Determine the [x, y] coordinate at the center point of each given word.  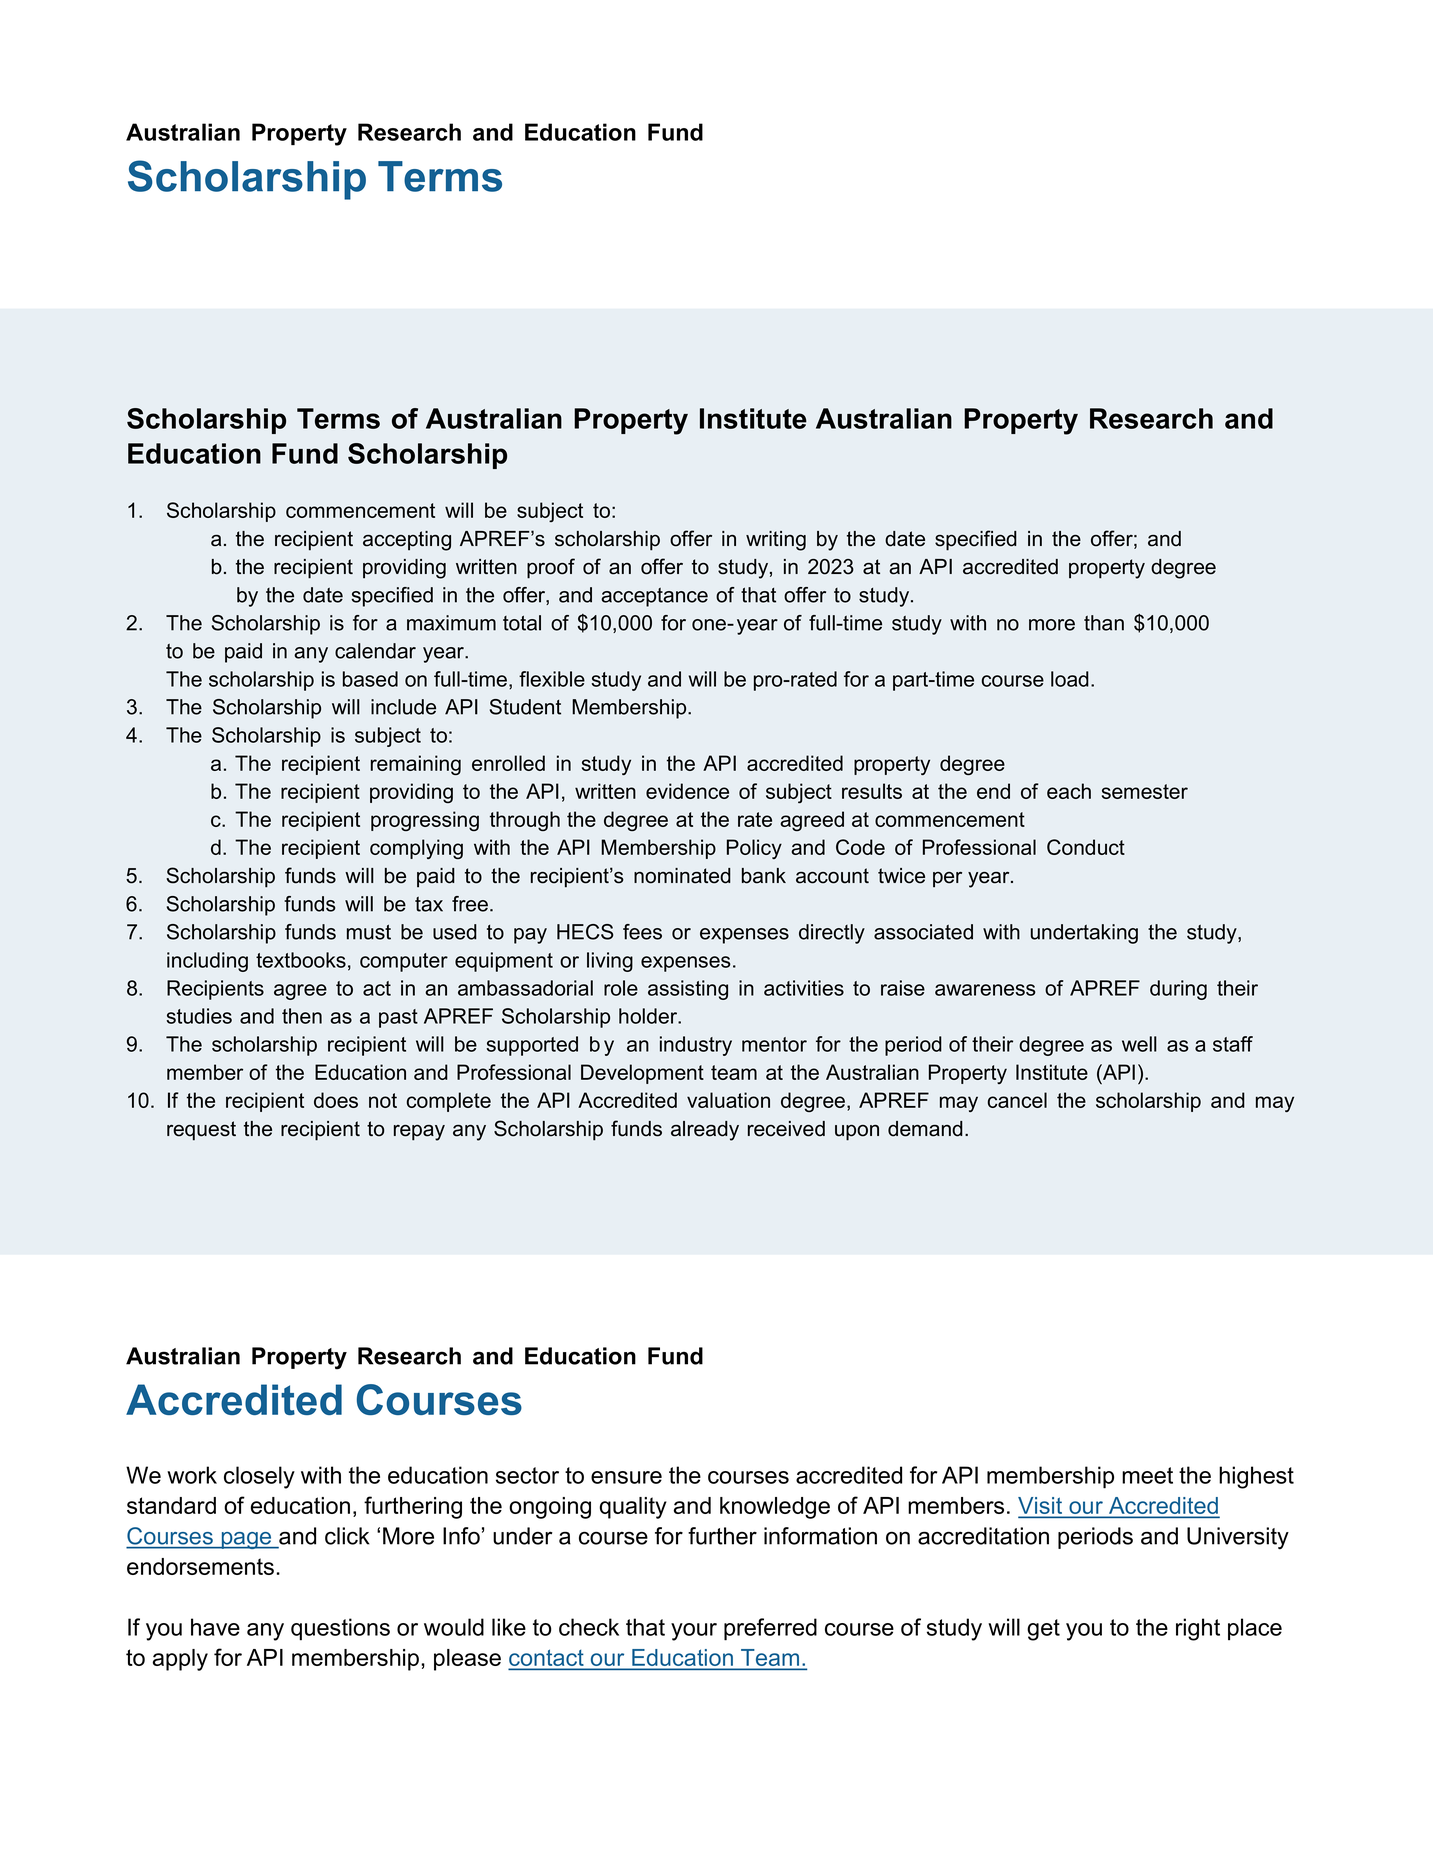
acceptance [654, 597]
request [201, 1131]
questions [340, 1629]
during [1178, 990]
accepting [407, 541]
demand [925, 1129]
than [1104, 623]
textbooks [301, 960]
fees [642, 932]
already [705, 1131]
